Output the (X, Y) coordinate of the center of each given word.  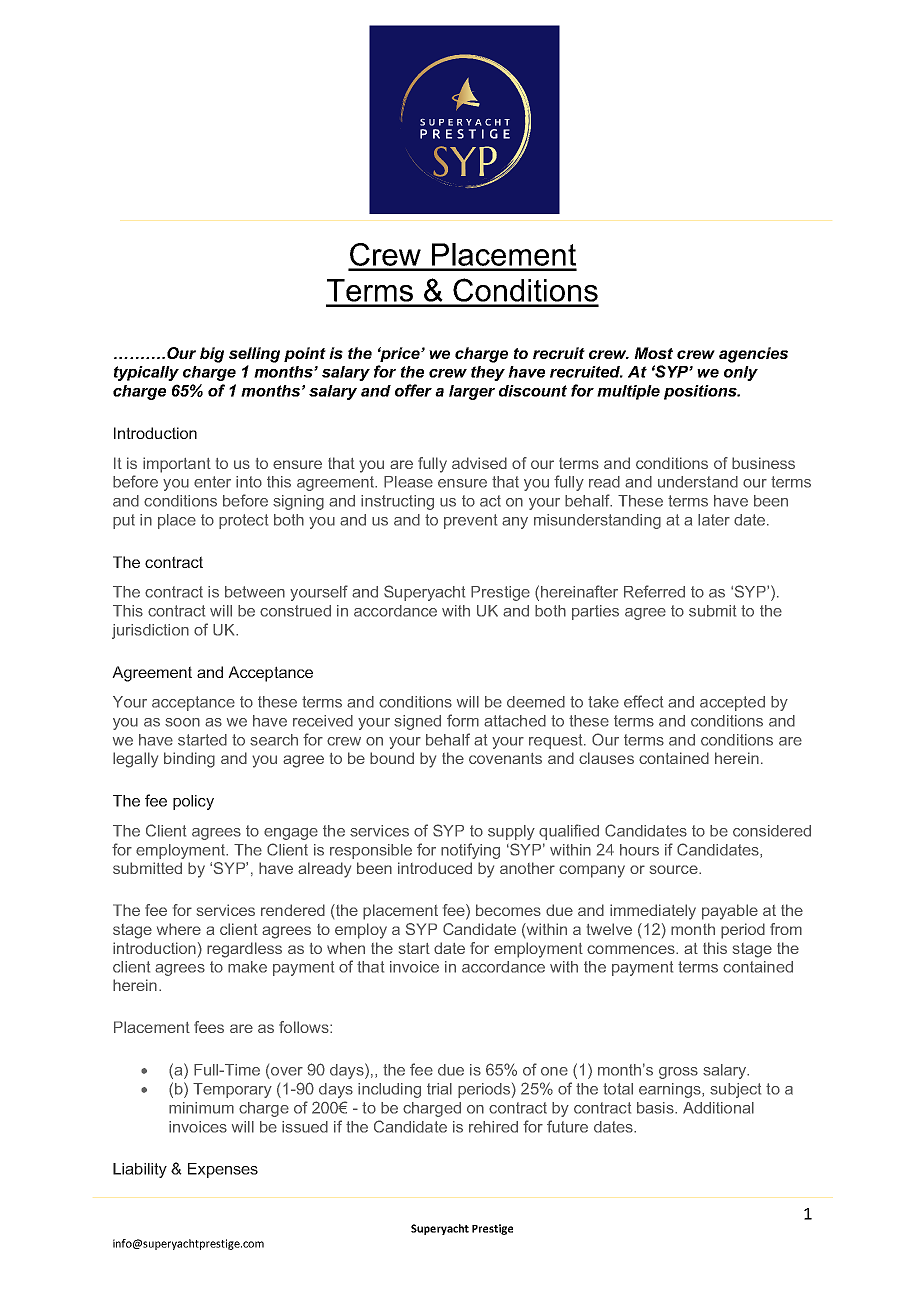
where (179, 929)
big (212, 355)
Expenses (223, 1170)
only (741, 373)
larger (472, 392)
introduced (435, 868)
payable (730, 912)
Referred (654, 591)
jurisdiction (150, 631)
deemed (536, 702)
